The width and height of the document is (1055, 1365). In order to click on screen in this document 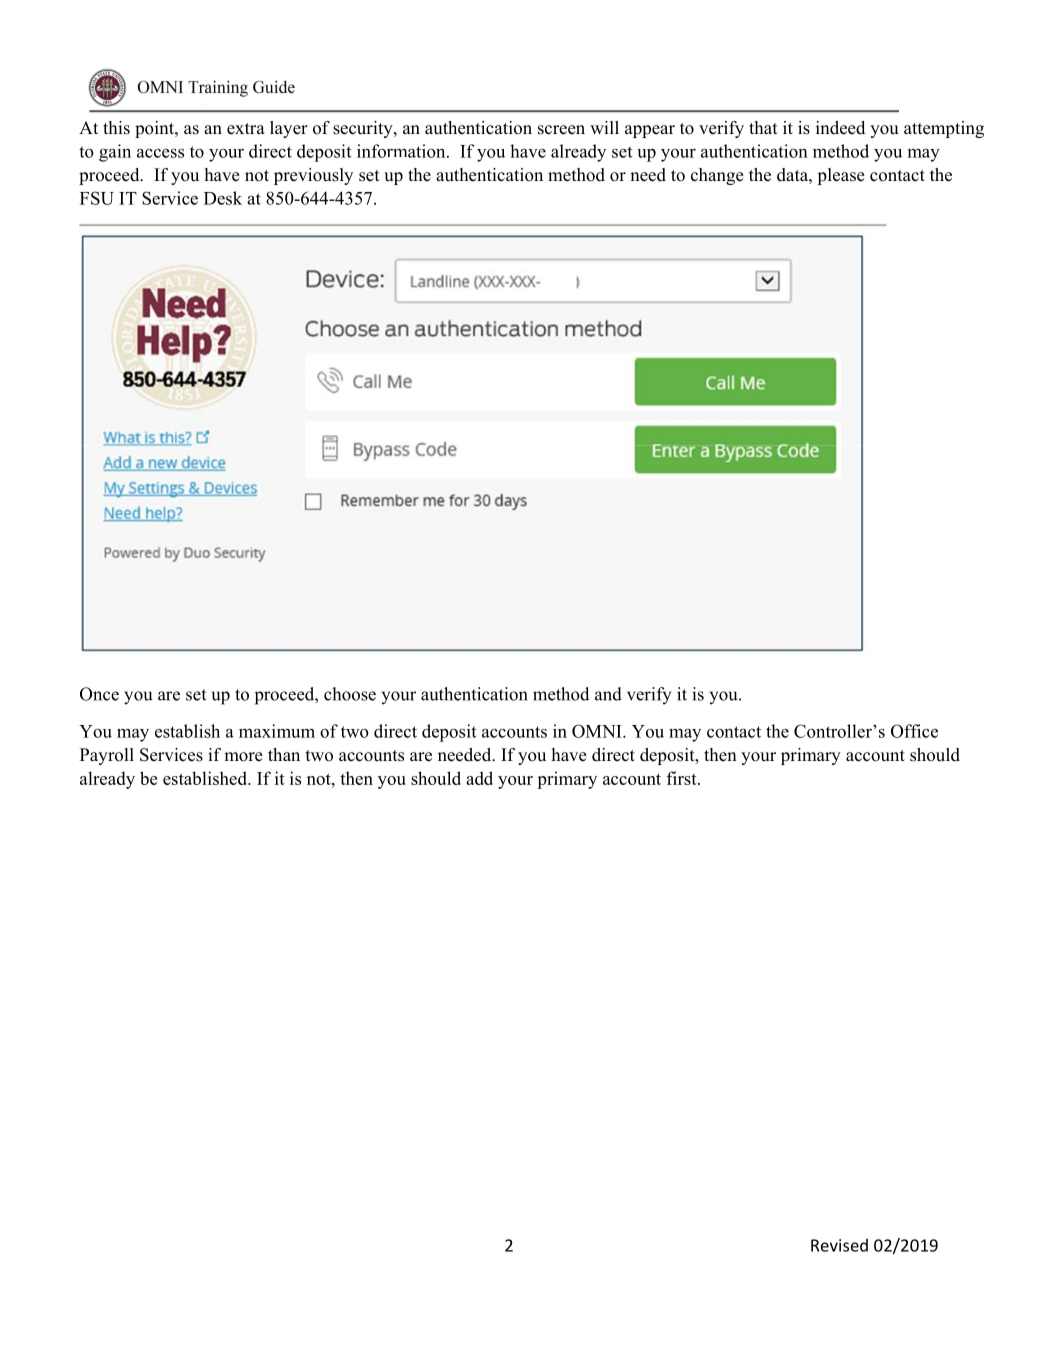, I will do `click(561, 130)`.
